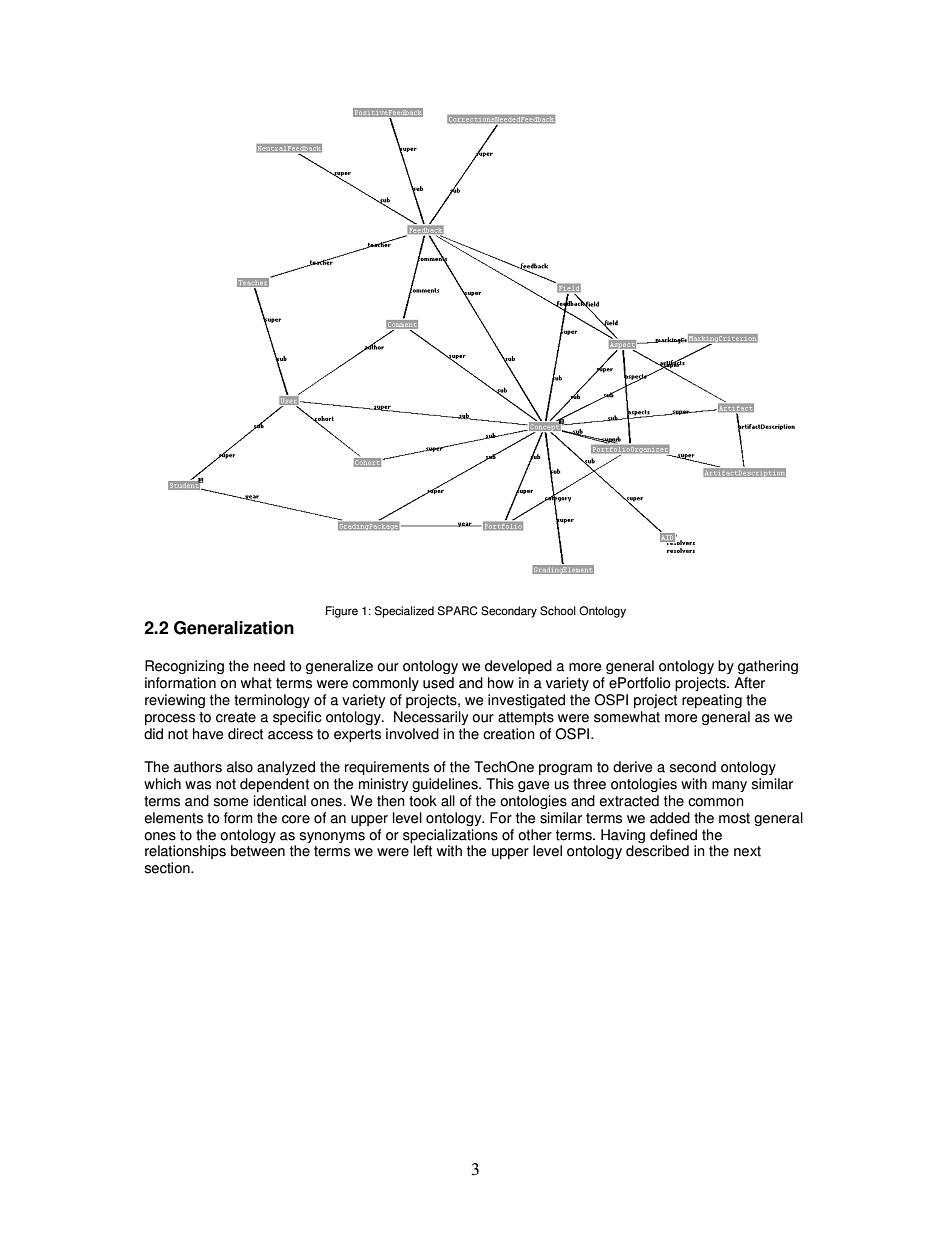 The width and height of the image is (952, 1233). I want to click on SPARC, so click(458, 611).
